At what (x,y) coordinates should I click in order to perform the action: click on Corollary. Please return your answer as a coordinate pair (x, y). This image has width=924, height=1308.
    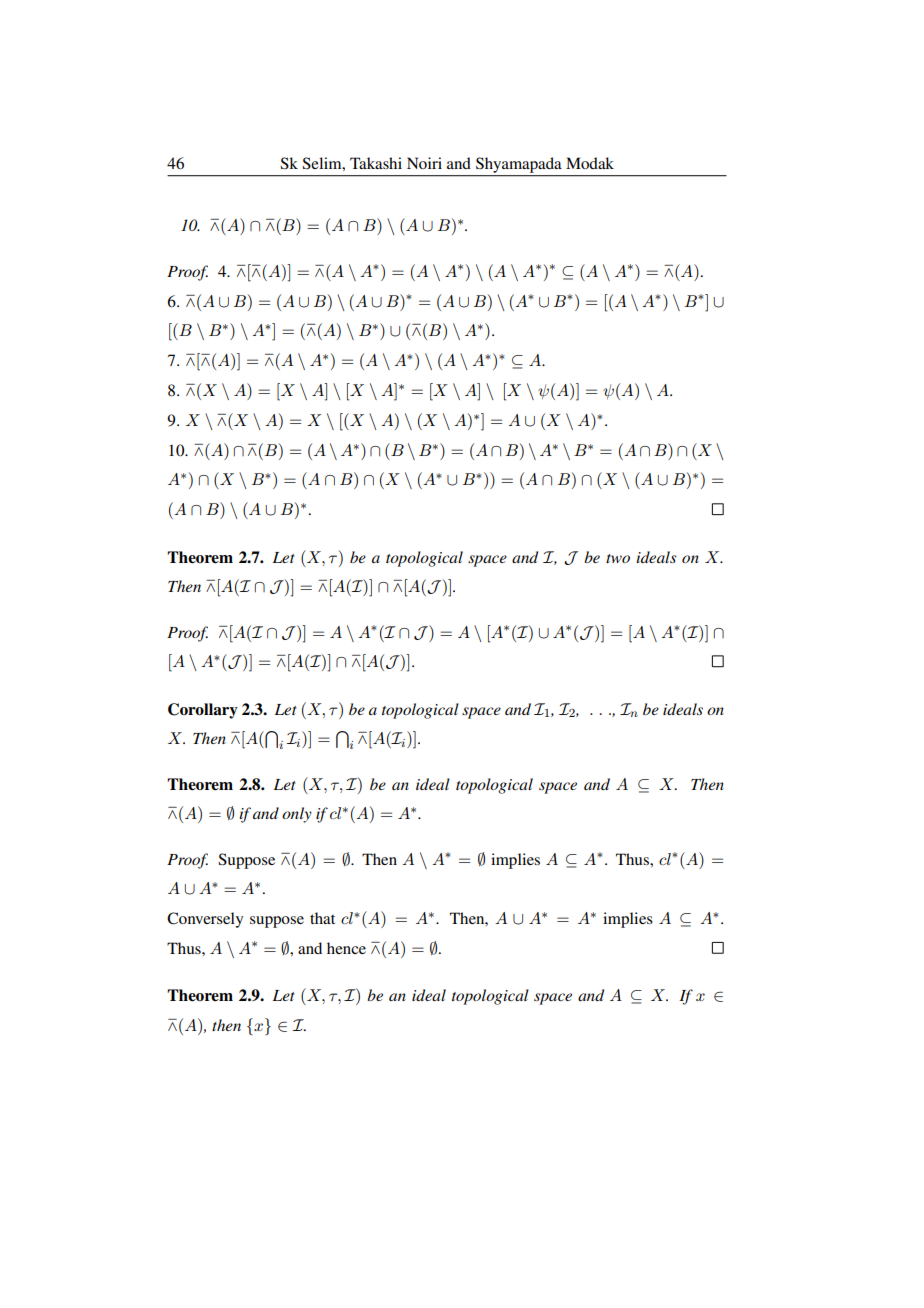
    Looking at the image, I should click on (203, 711).
